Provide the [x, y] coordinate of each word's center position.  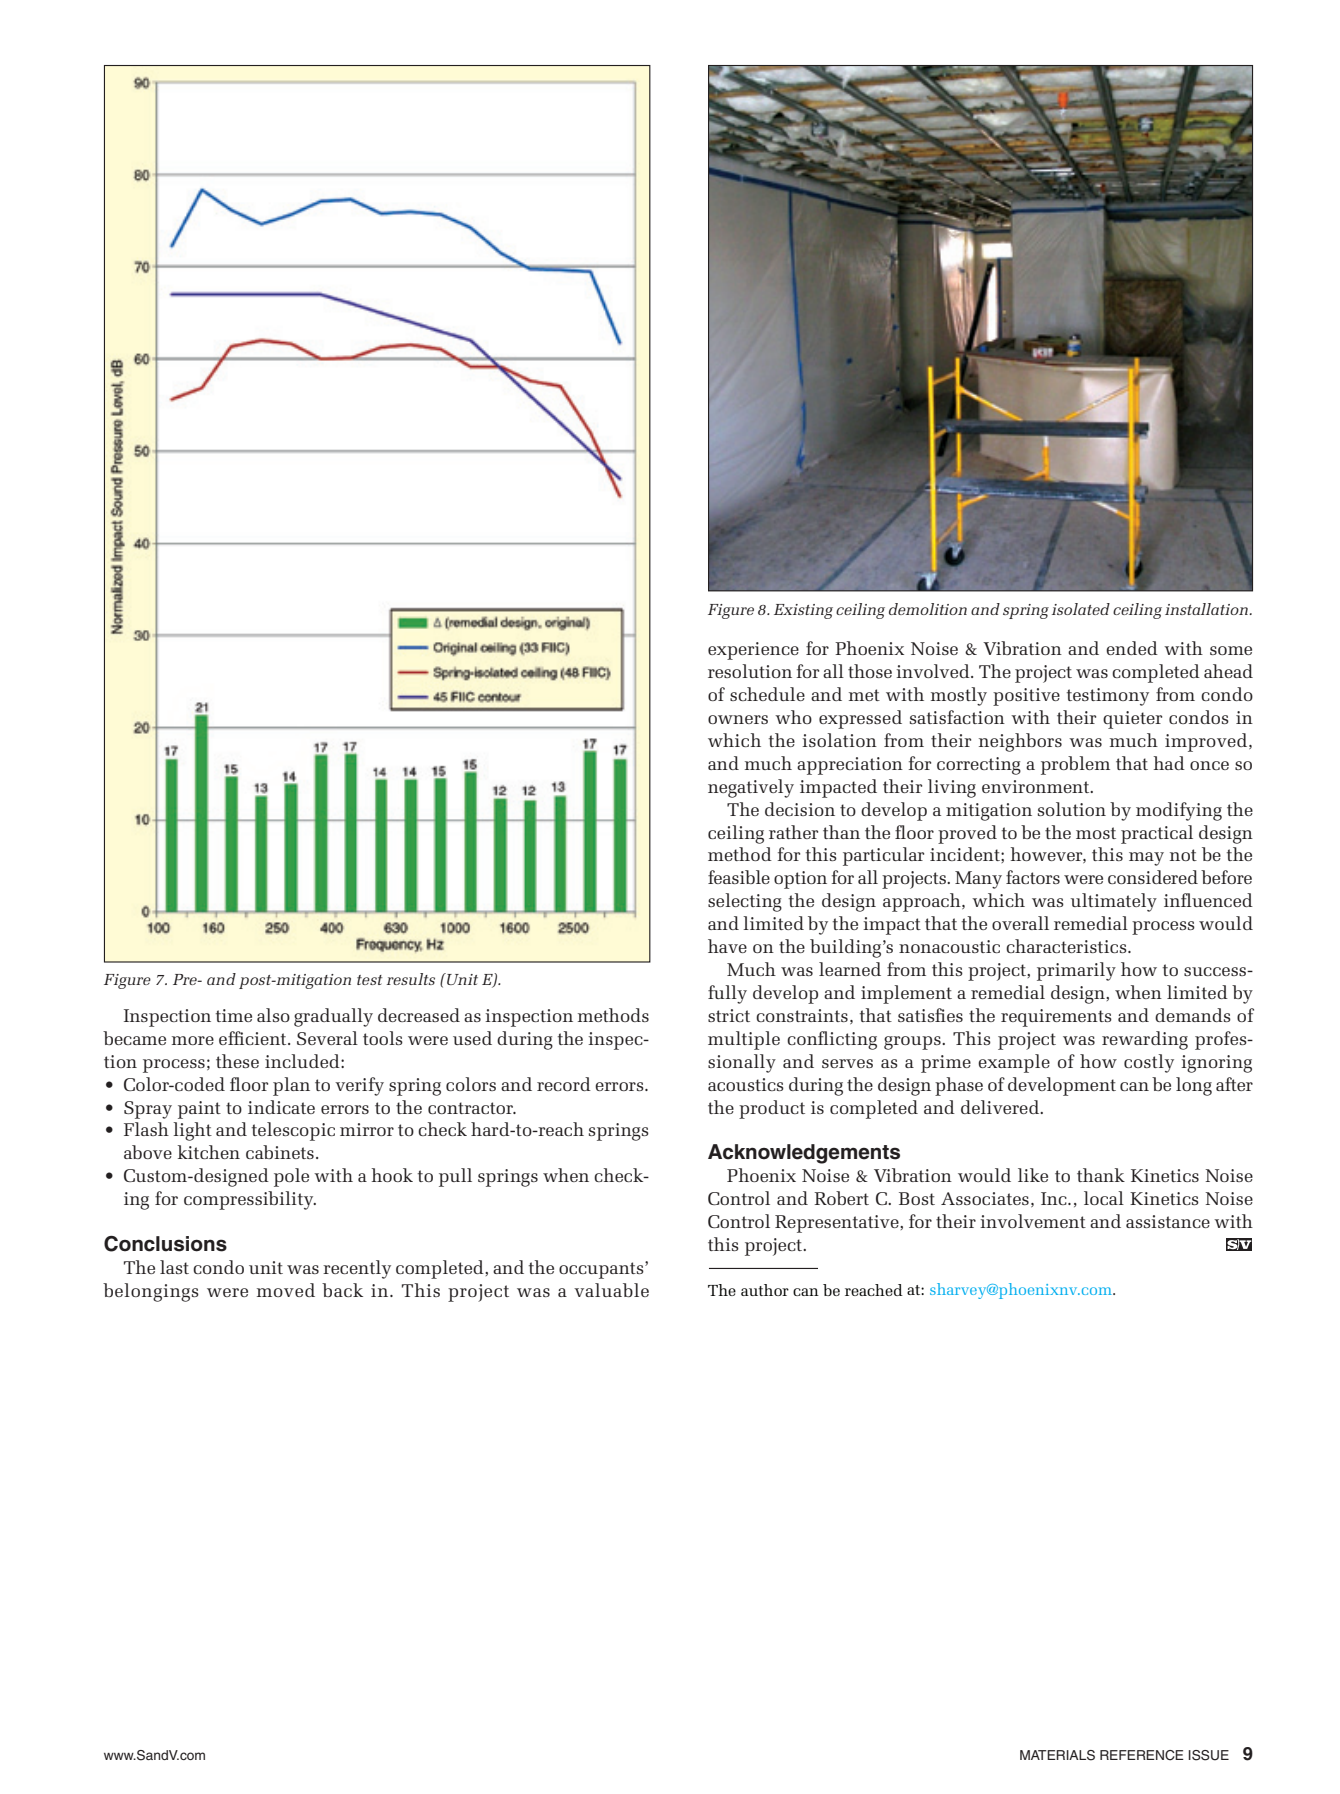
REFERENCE [1142, 1755]
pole [291, 1177]
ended [1132, 648]
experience [753, 651]
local [1104, 1198]
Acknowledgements [804, 1154]
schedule [767, 694]
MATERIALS [1057, 1755]
